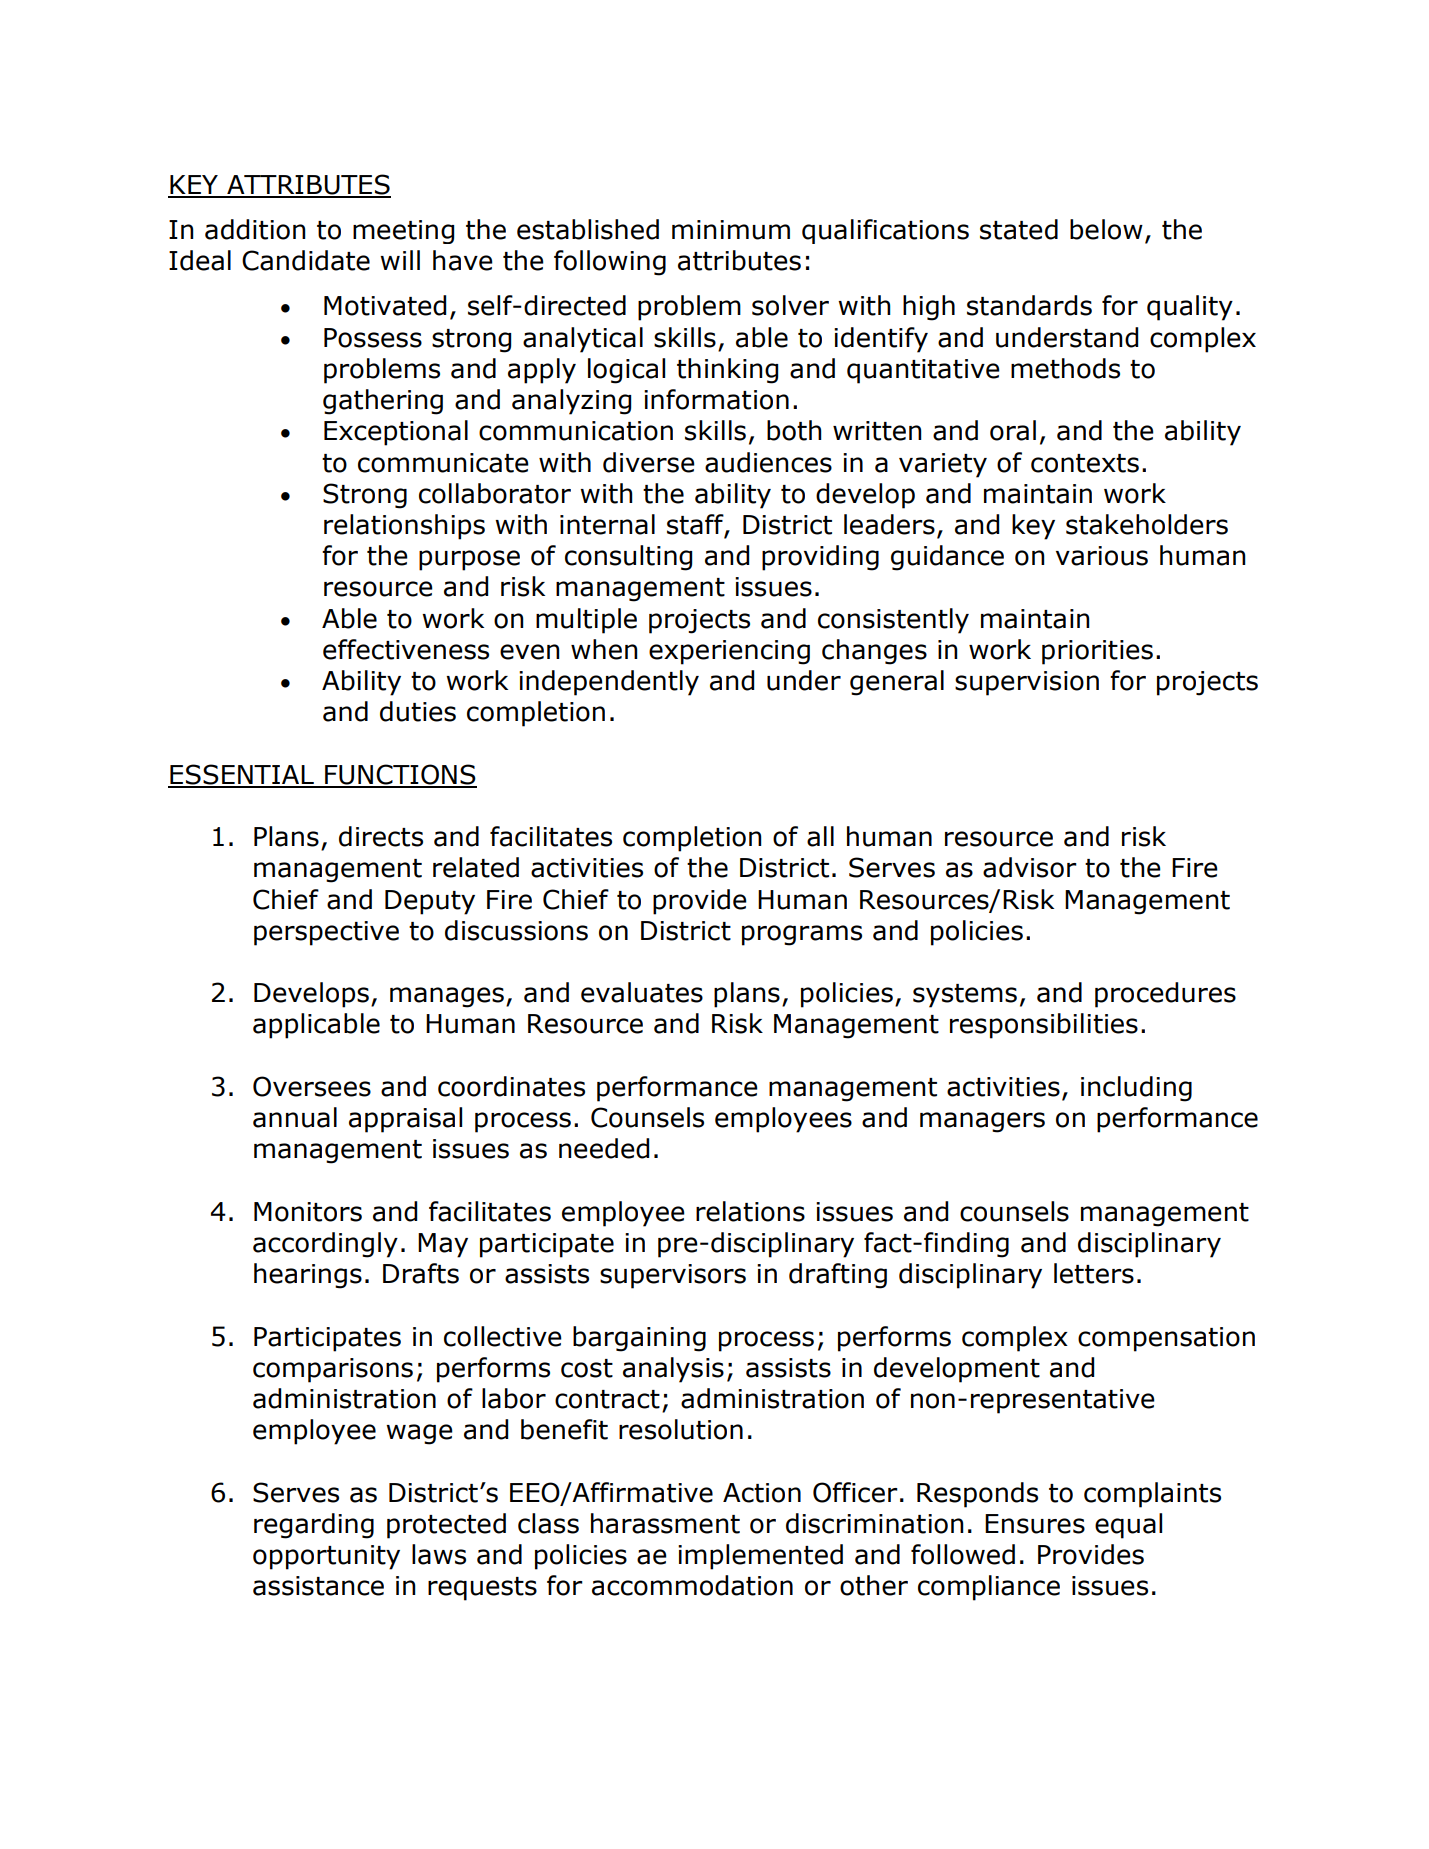 This image has height=1849, width=1429. Describe the element at coordinates (673, 1276) in the image. I see `supervisors` at that location.
